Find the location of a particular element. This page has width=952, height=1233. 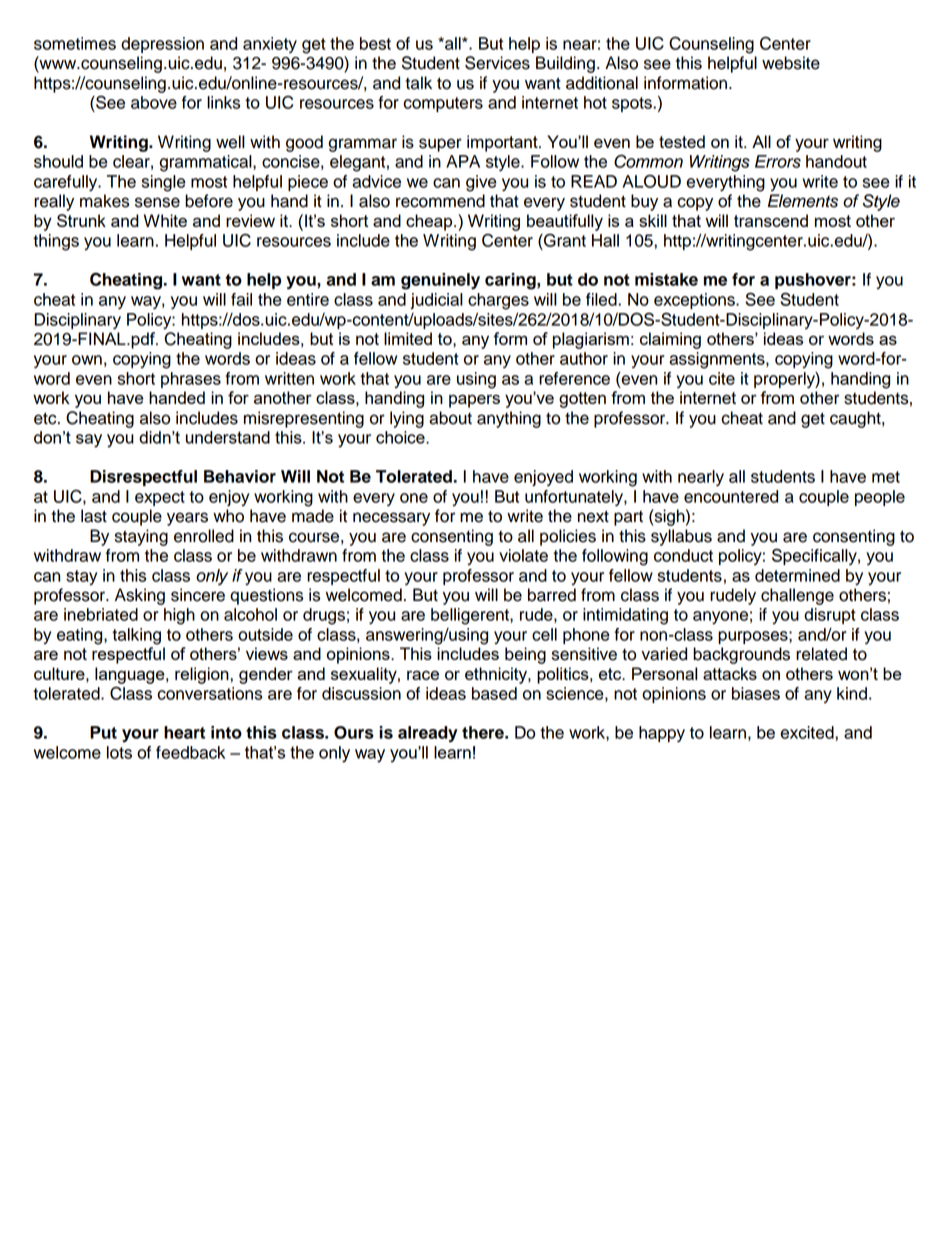

papers is located at coordinates (474, 401).
